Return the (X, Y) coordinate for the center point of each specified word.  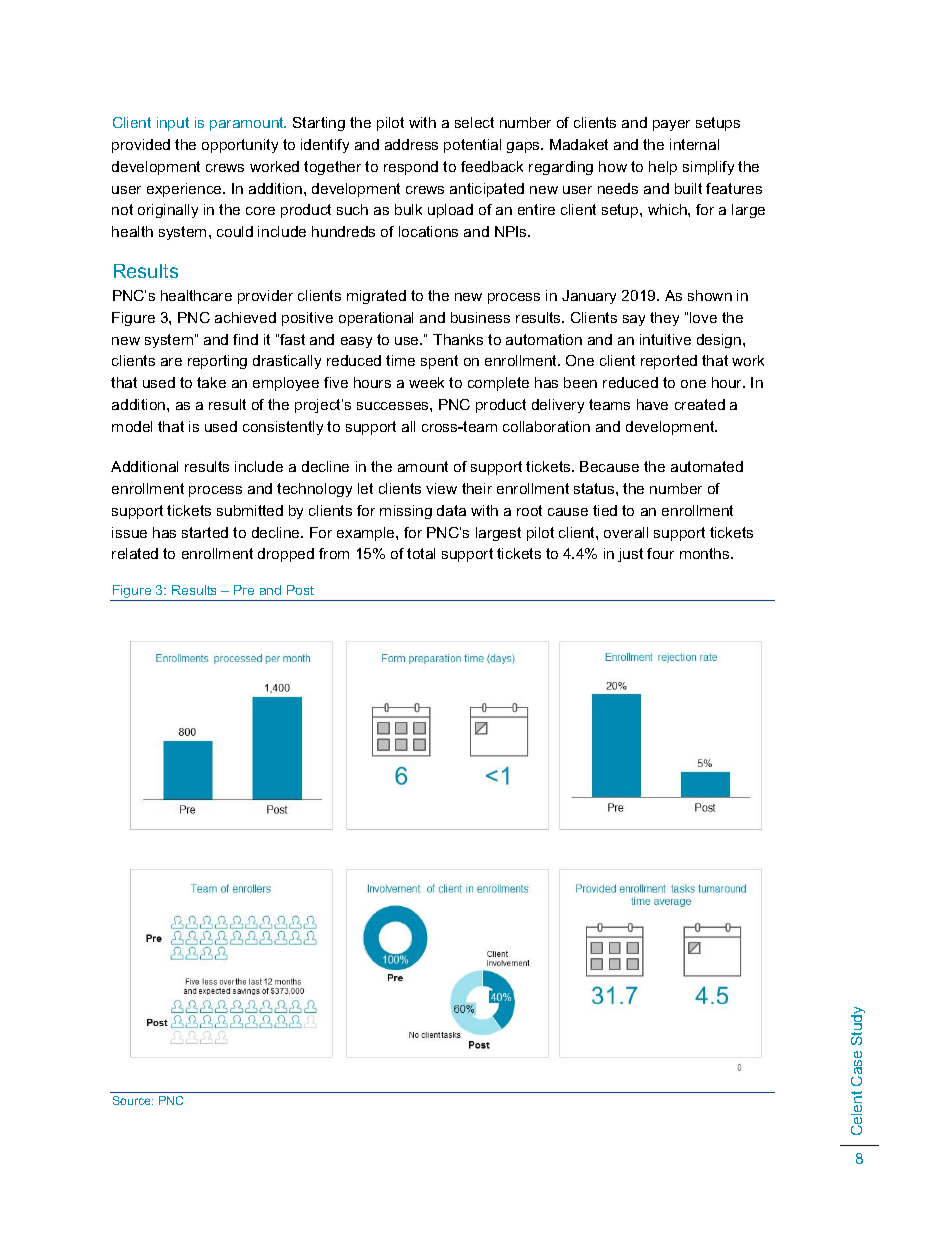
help (663, 168)
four (660, 553)
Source (133, 1100)
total (421, 553)
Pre (244, 590)
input (173, 124)
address (411, 144)
